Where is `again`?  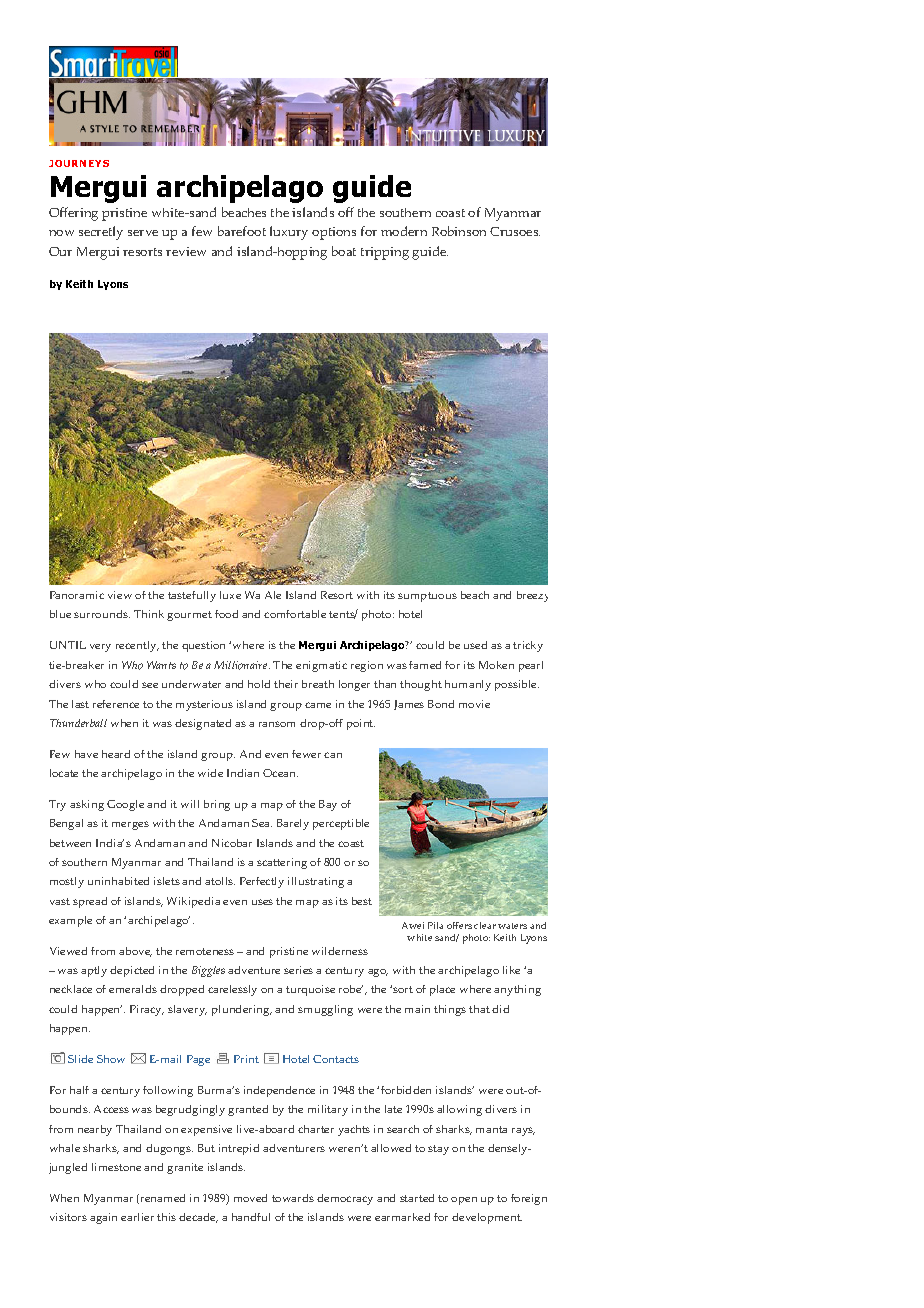 again is located at coordinates (103, 1218).
